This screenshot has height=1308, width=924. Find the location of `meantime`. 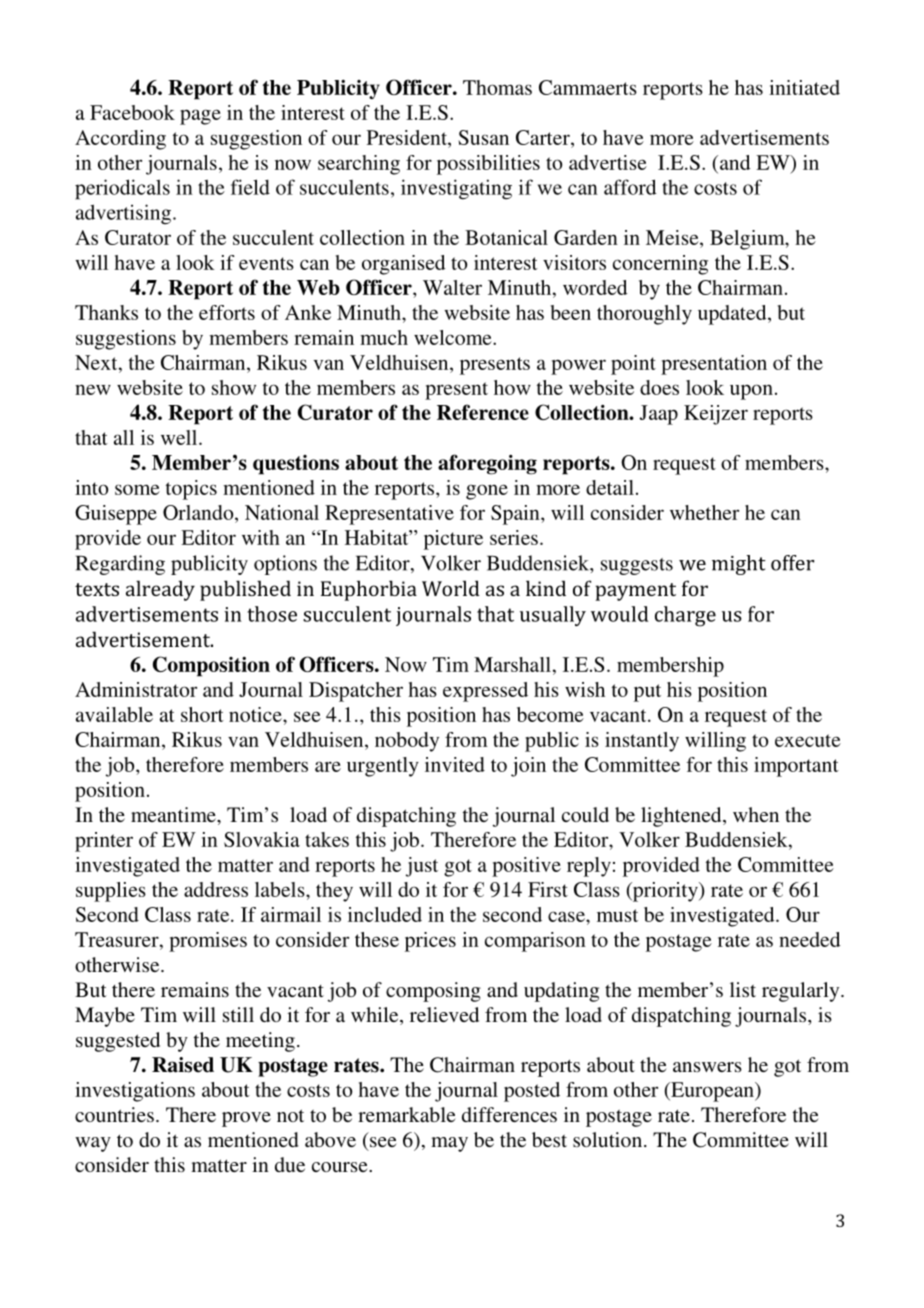

meantime is located at coordinates (174, 814).
